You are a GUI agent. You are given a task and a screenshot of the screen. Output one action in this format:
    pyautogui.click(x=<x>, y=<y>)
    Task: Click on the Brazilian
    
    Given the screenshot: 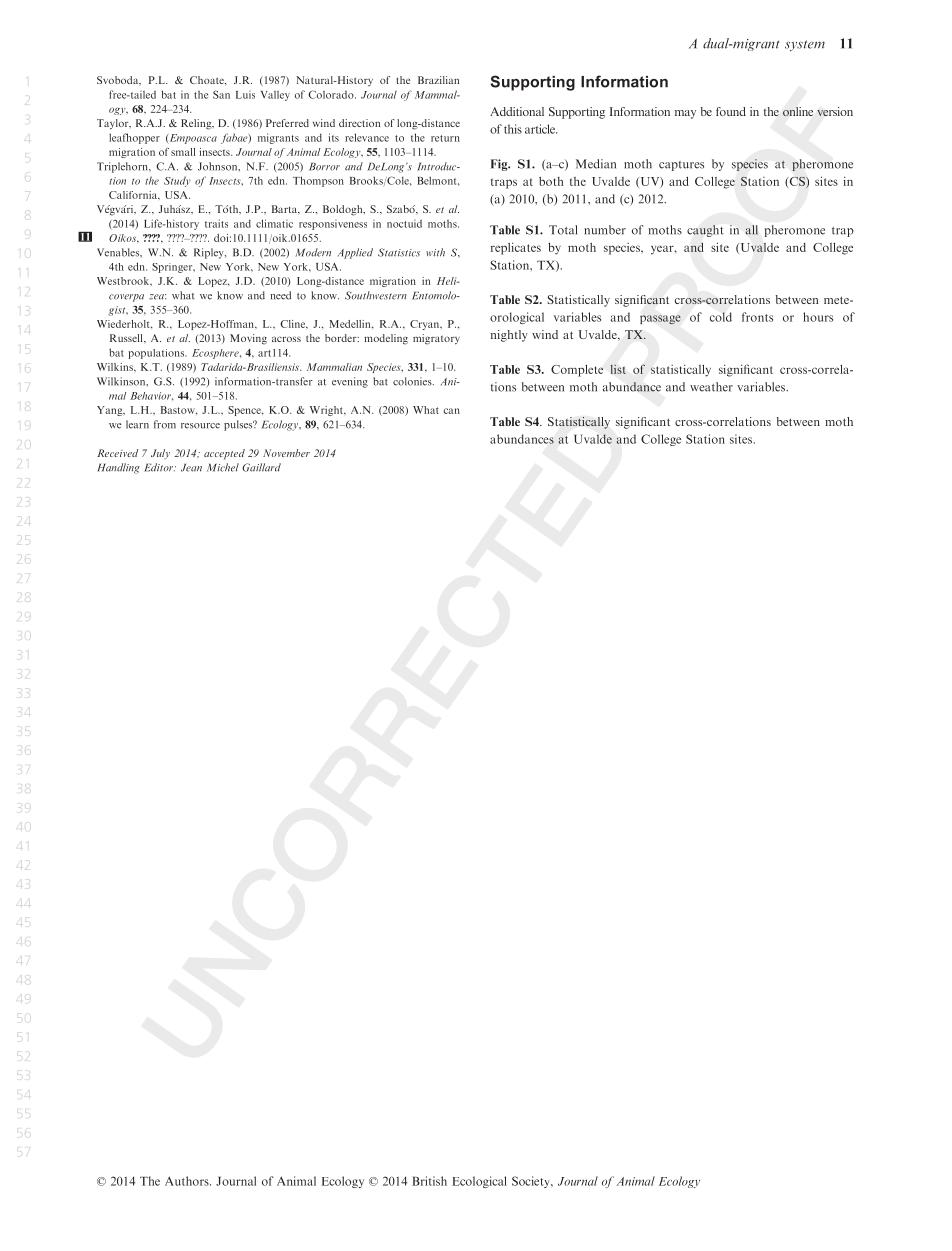 What is the action you would take?
    pyautogui.click(x=438, y=80)
